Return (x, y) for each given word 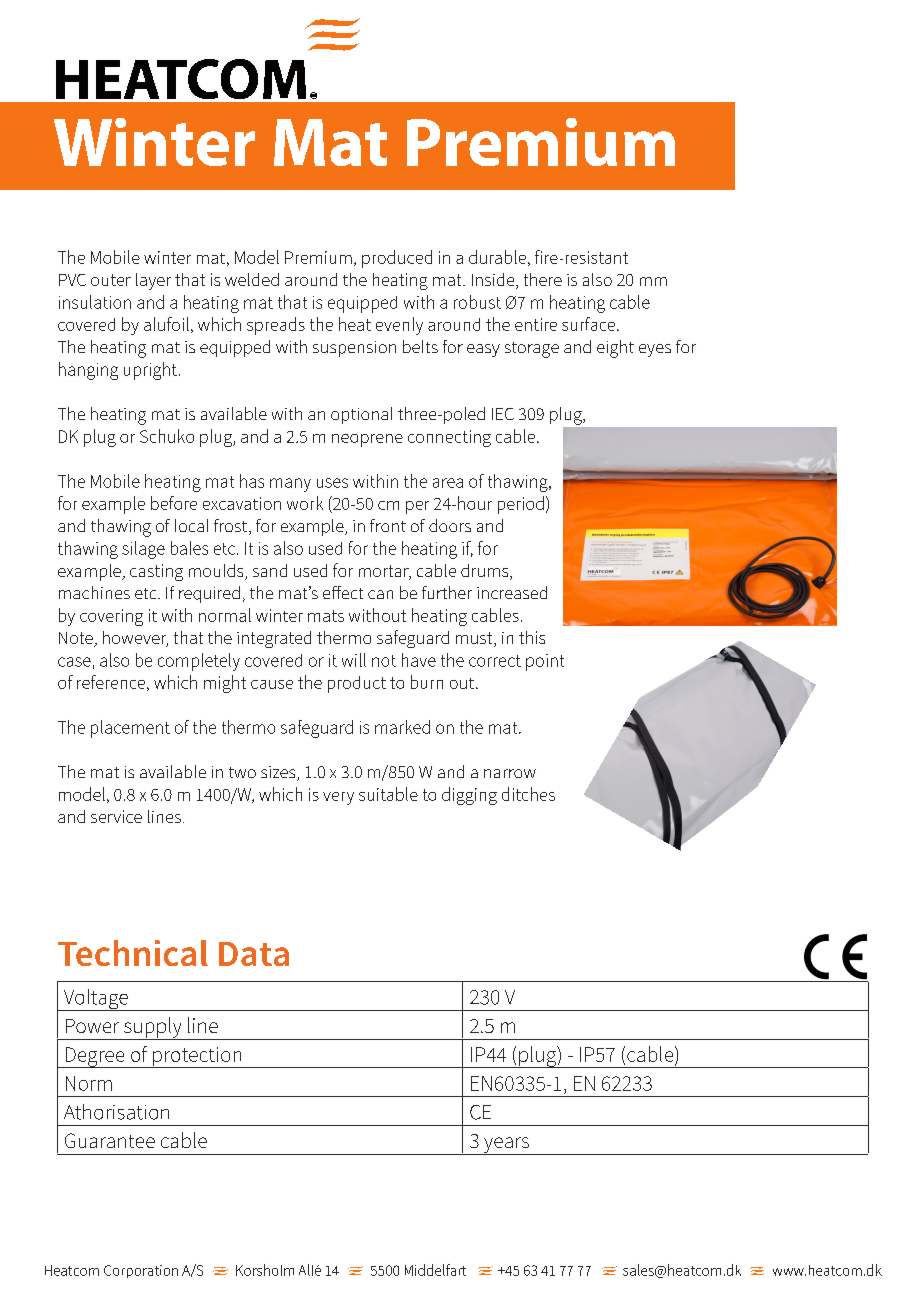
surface (588, 324)
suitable (388, 794)
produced (397, 259)
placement (130, 729)
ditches (528, 794)
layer (153, 281)
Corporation (141, 1271)
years (507, 1146)
